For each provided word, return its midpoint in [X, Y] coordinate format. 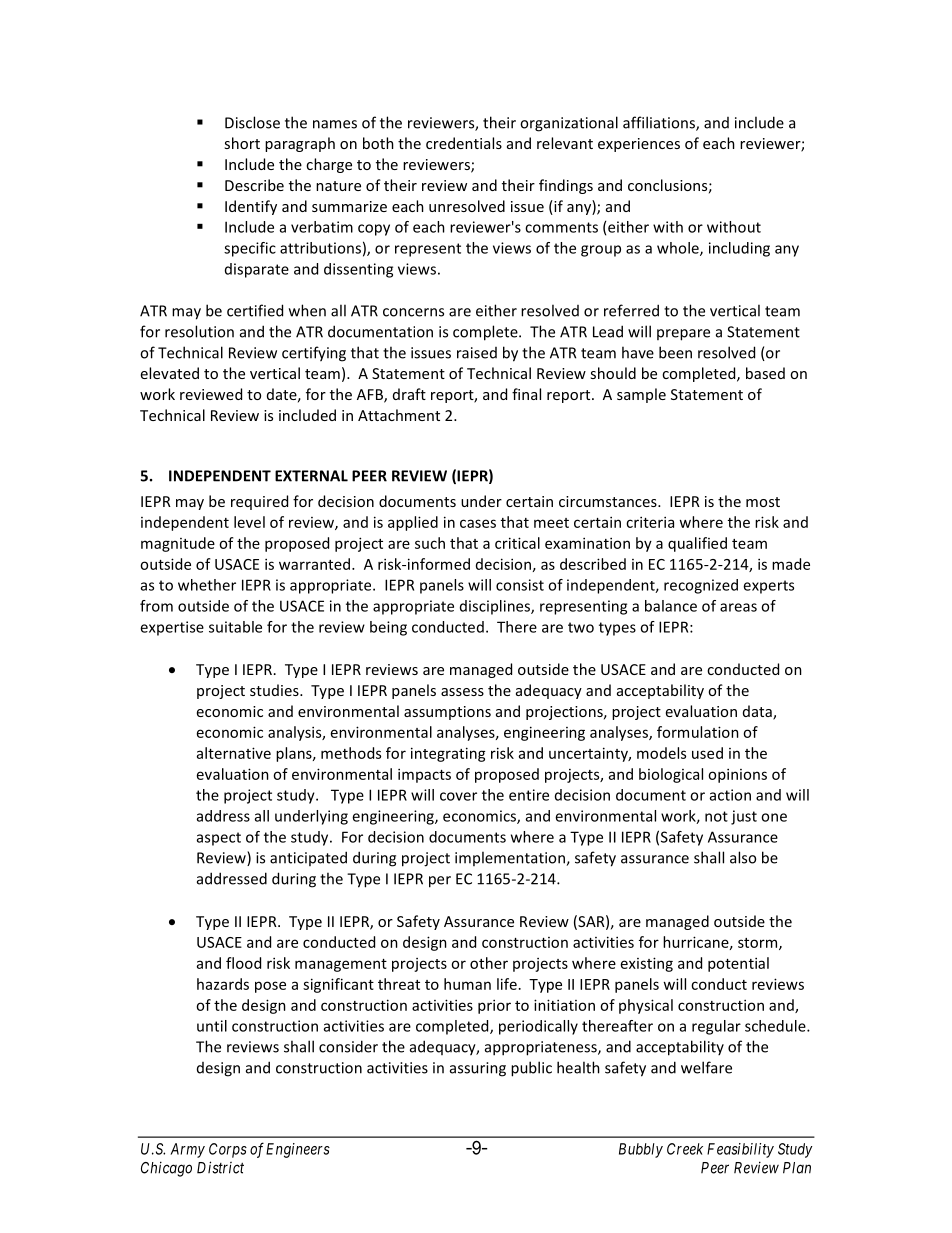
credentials [464, 143]
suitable [235, 627]
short [242, 143]
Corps [228, 1150]
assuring [478, 1069]
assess [462, 692]
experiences [639, 145]
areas [738, 607]
